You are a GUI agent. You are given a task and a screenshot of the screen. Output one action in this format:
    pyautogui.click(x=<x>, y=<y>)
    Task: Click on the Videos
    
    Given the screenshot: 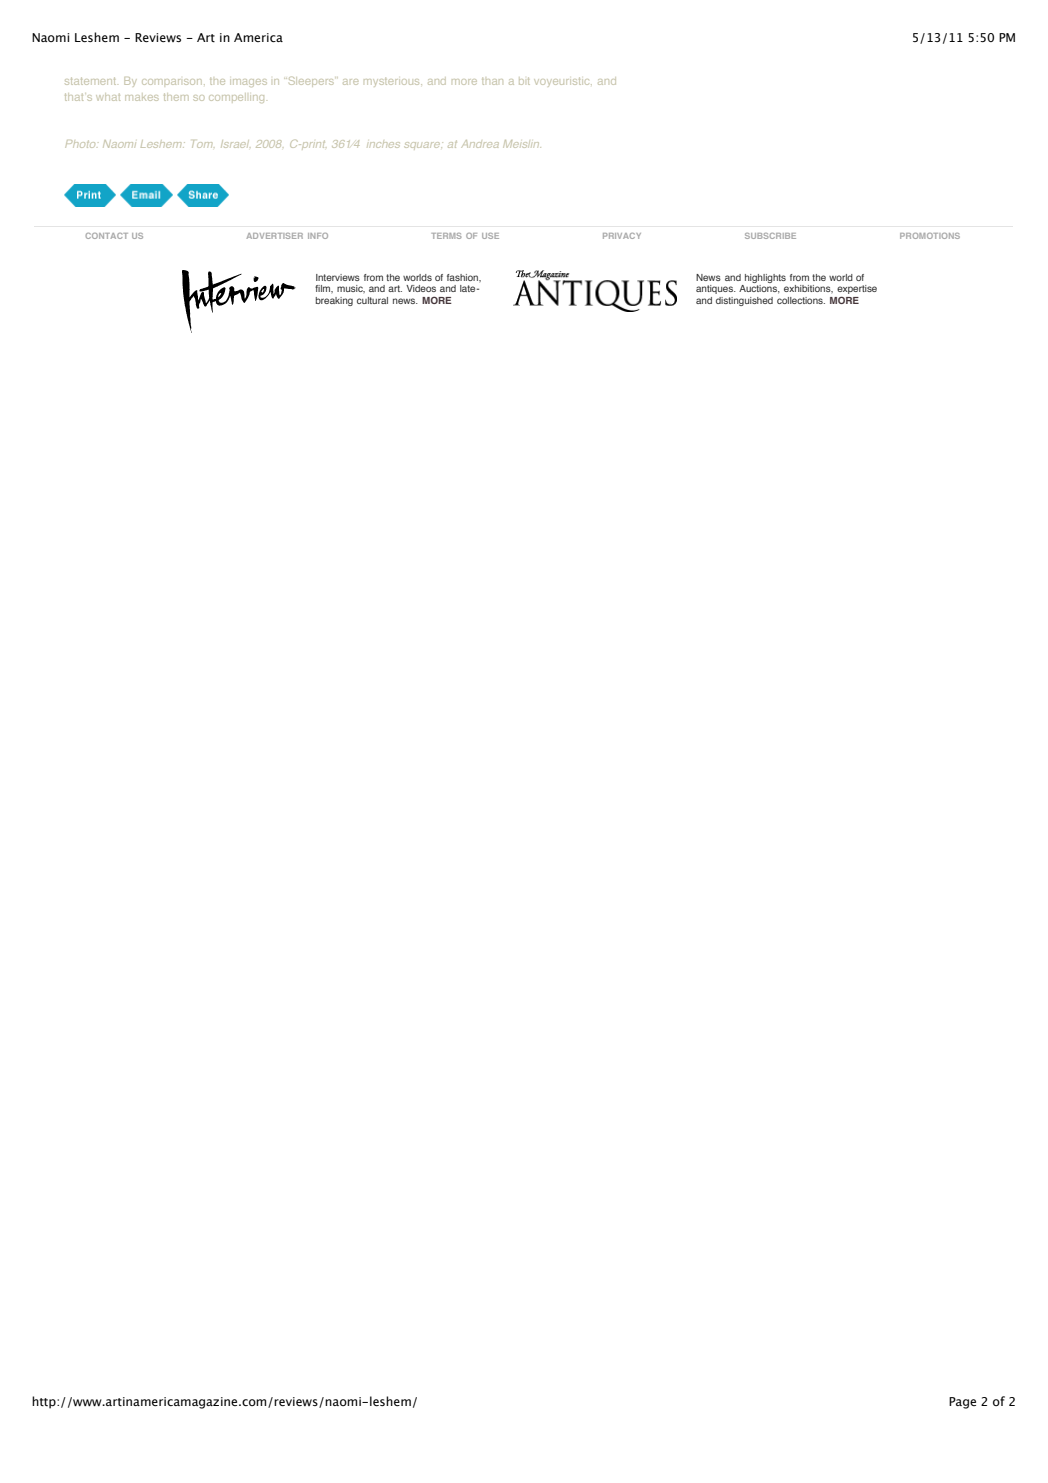 What is the action you would take?
    pyautogui.click(x=421, y=288)
